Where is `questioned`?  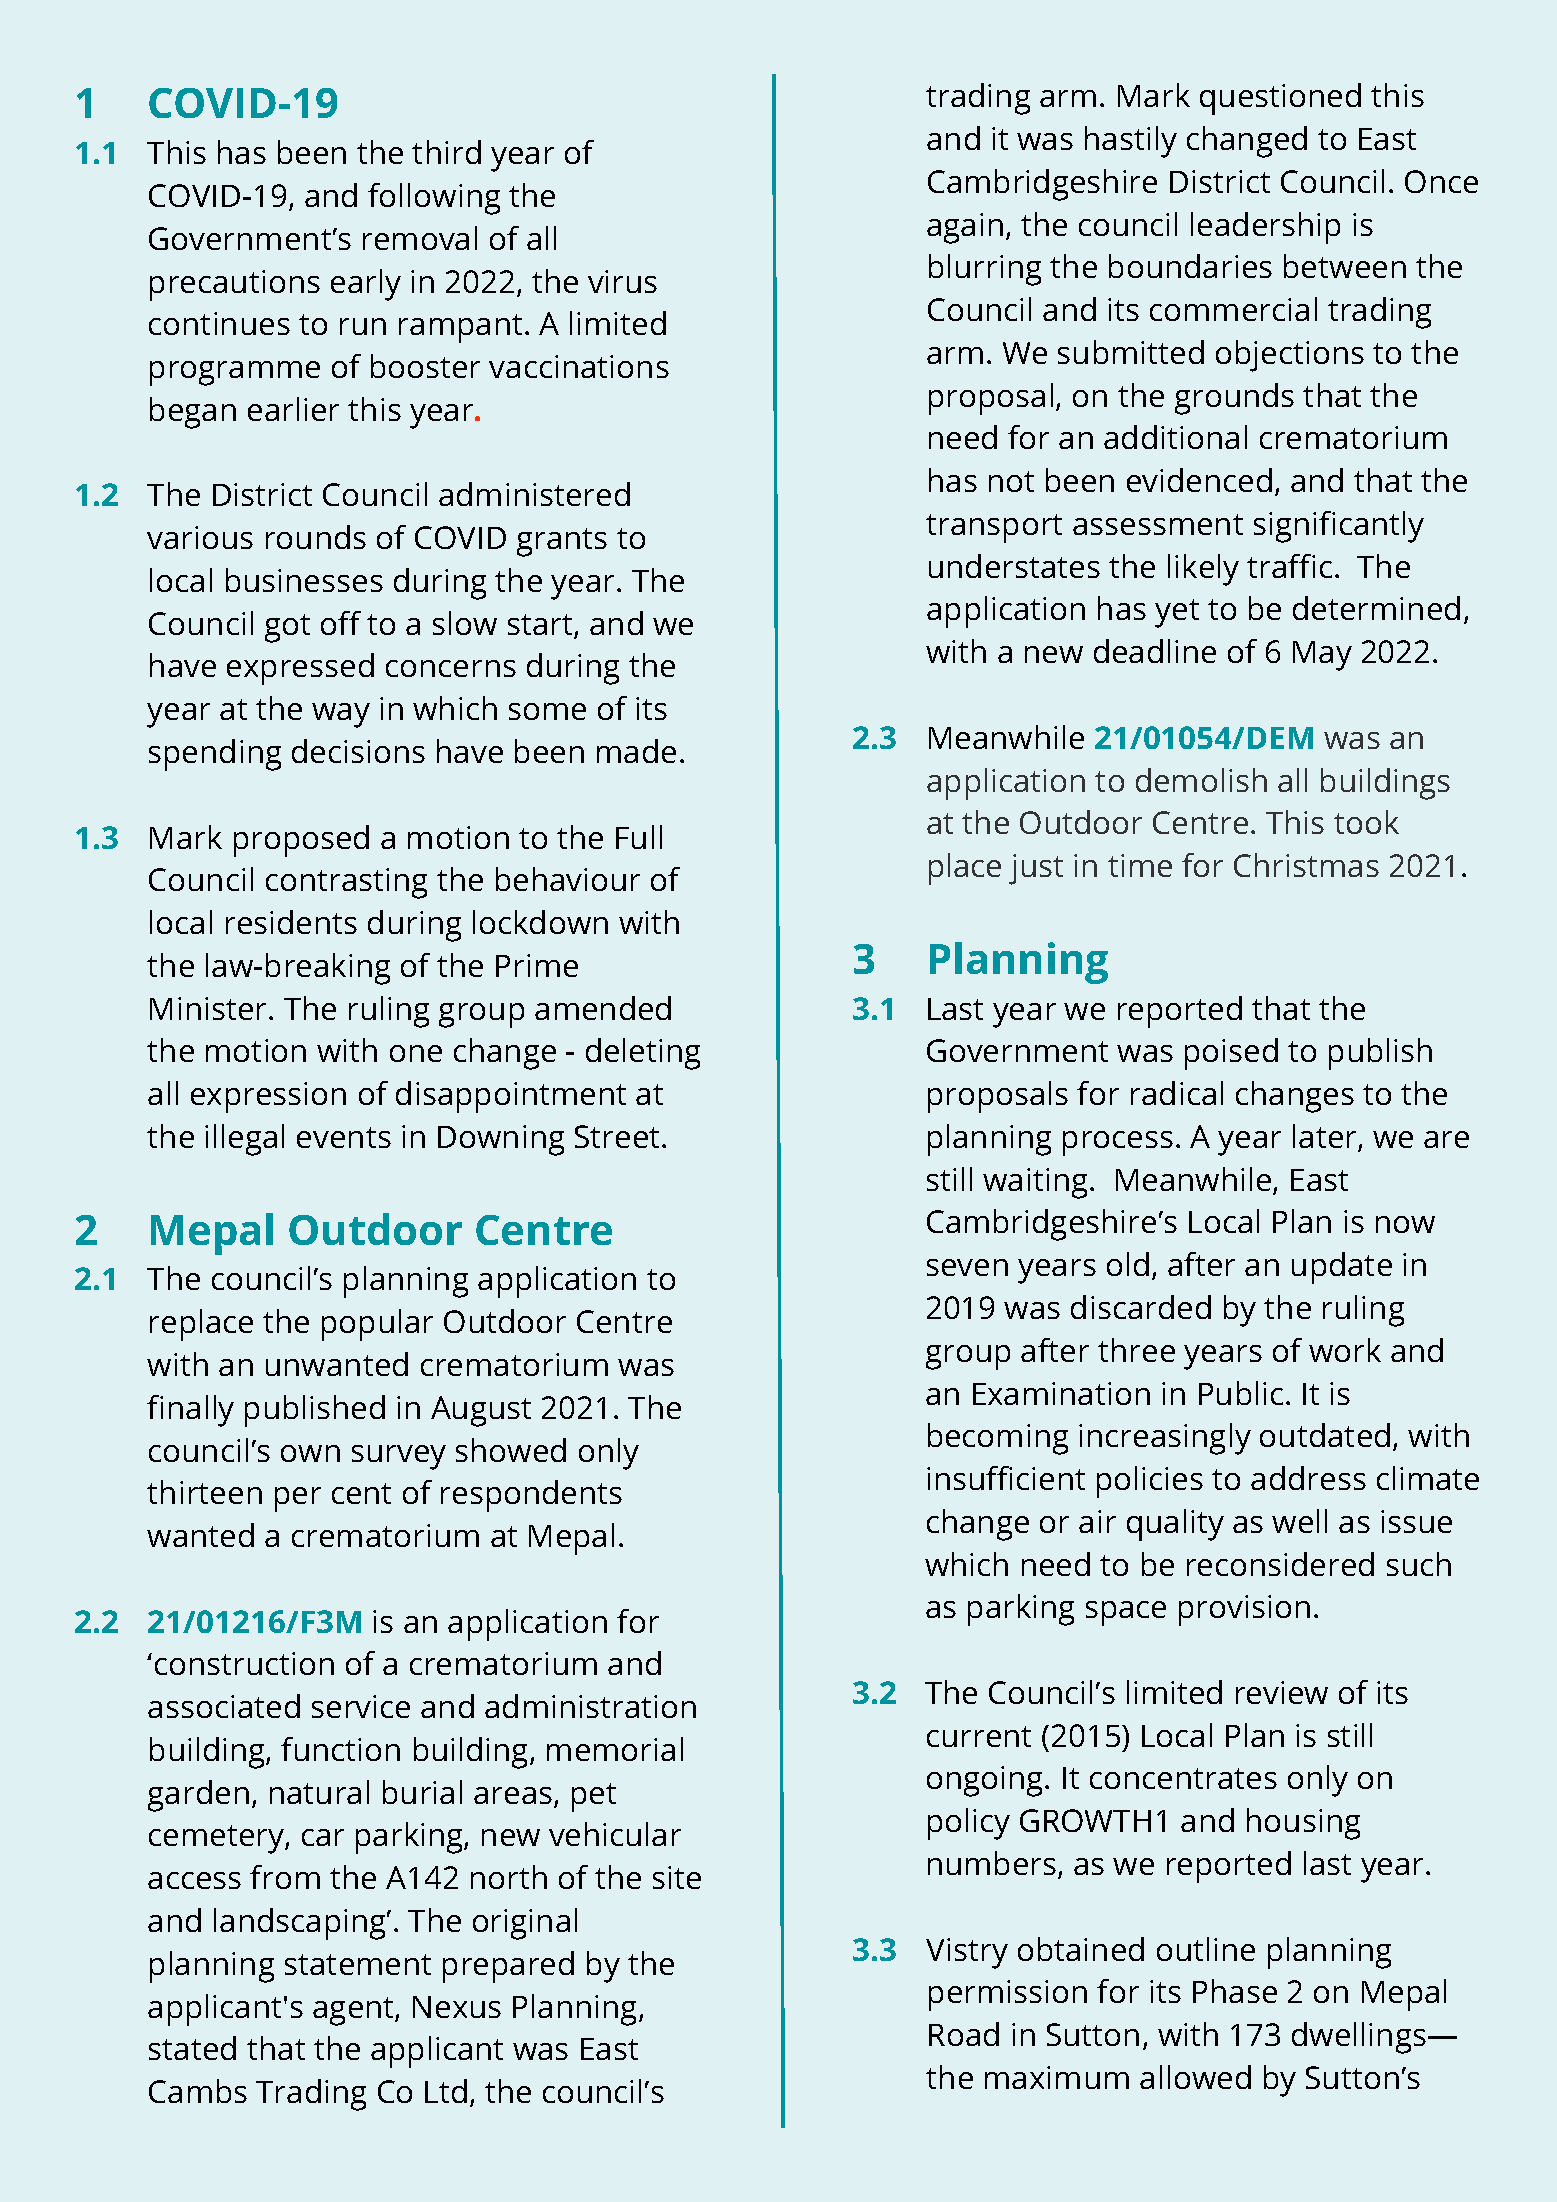 questioned is located at coordinates (1280, 99).
